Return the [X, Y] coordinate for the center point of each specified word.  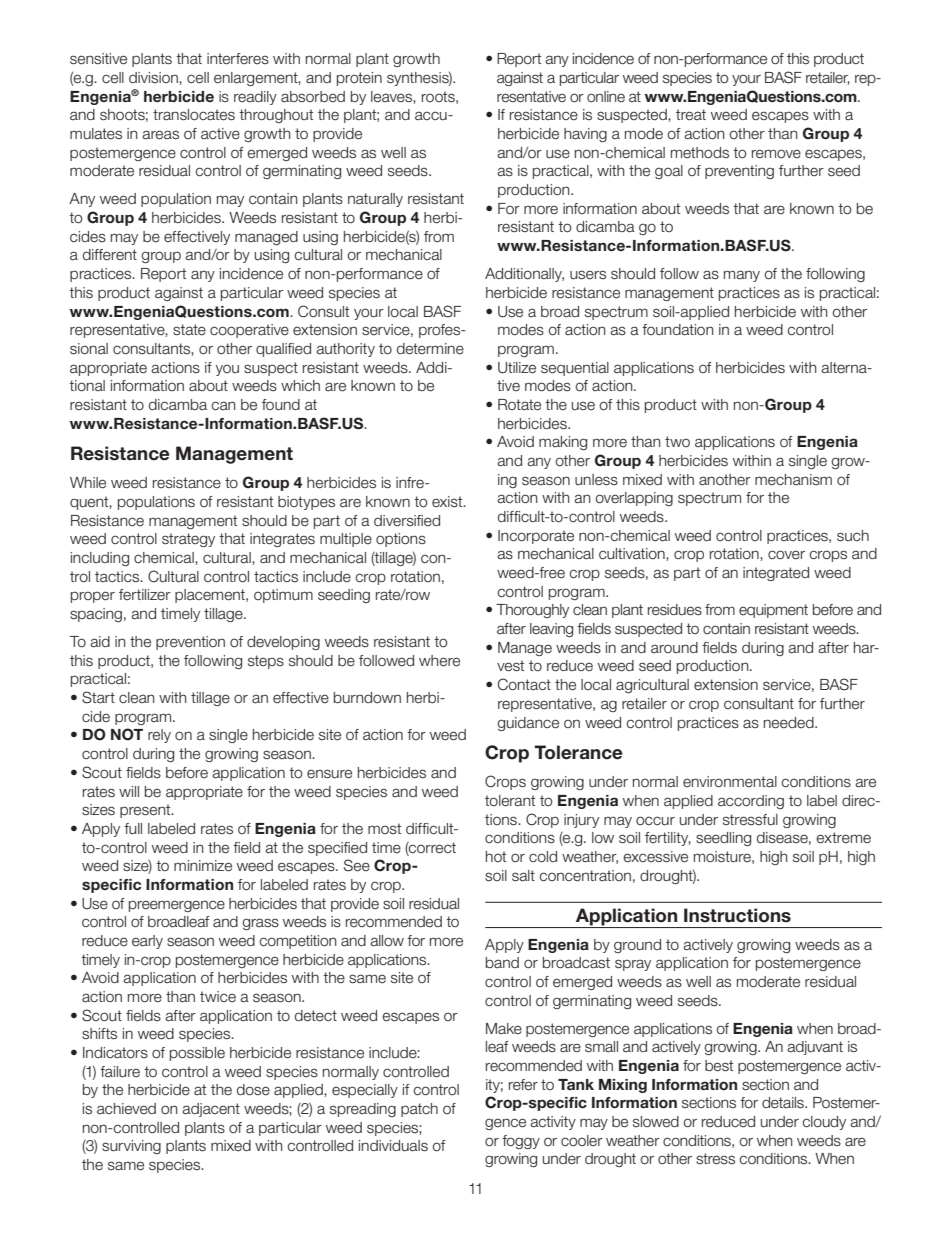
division [154, 77]
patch [419, 1110]
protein [359, 79]
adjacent [211, 1110]
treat [691, 115]
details [784, 1103]
